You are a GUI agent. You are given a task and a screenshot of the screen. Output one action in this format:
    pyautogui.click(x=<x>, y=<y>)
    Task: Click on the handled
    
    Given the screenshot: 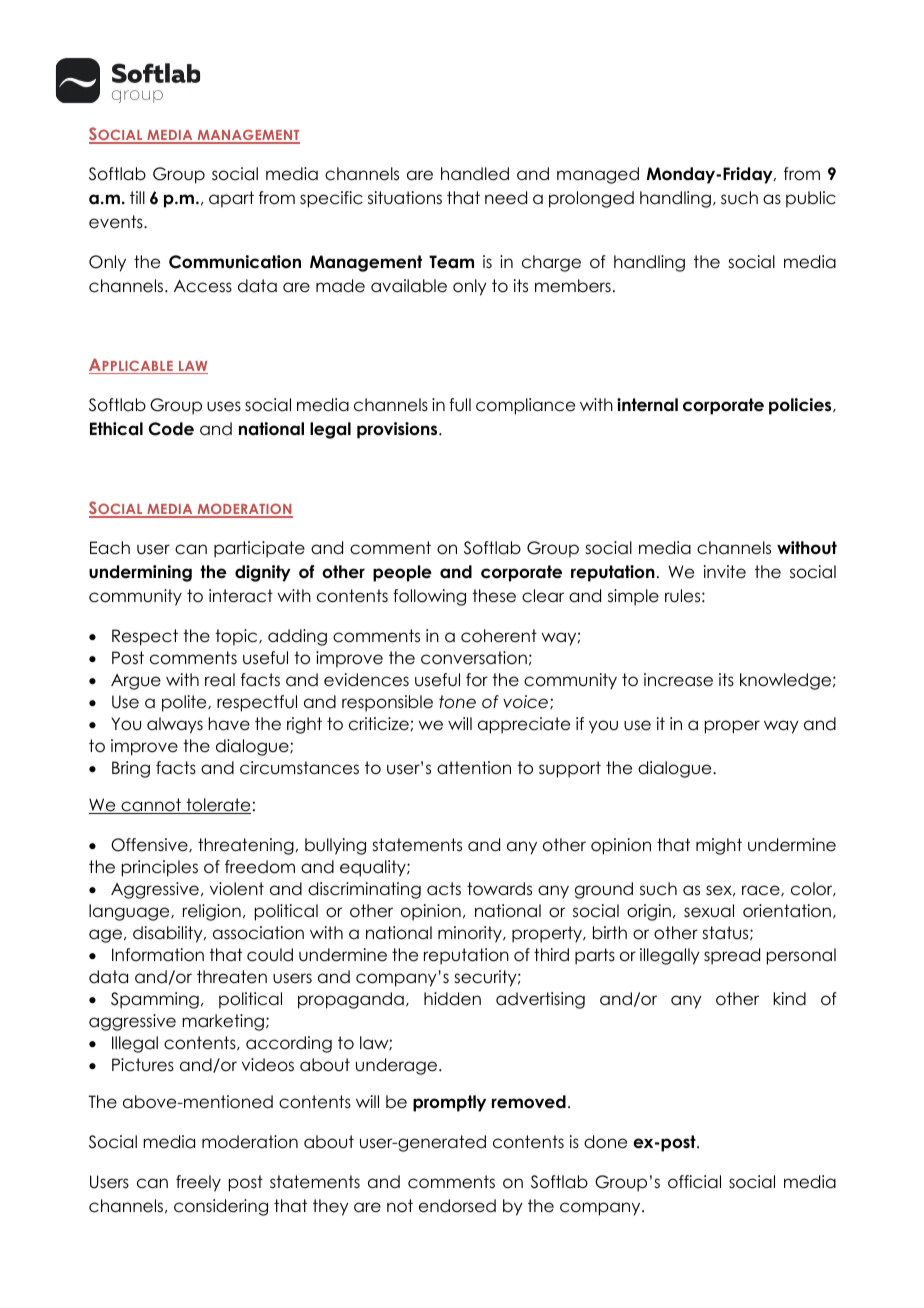 What is the action you would take?
    pyautogui.click(x=475, y=174)
